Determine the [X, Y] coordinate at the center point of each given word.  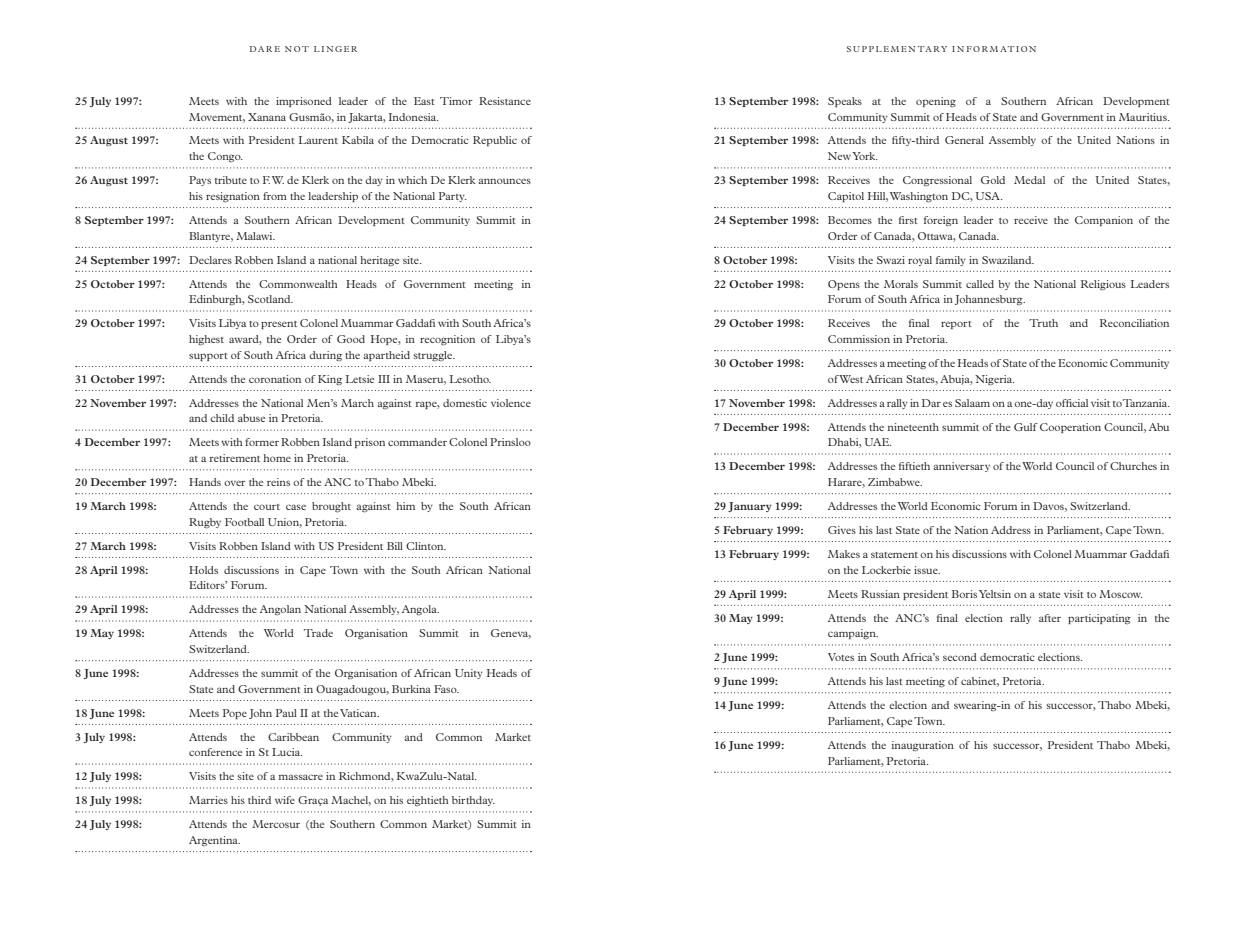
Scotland [270, 299]
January [750, 507]
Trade [318, 633]
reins [278, 482]
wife [285, 800]
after [1050, 618]
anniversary [961, 467]
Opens [844, 285]
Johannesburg [990, 300]
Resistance [505, 101]
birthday [473, 801]
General [964, 140]
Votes [841, 657]
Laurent [318, 140]
